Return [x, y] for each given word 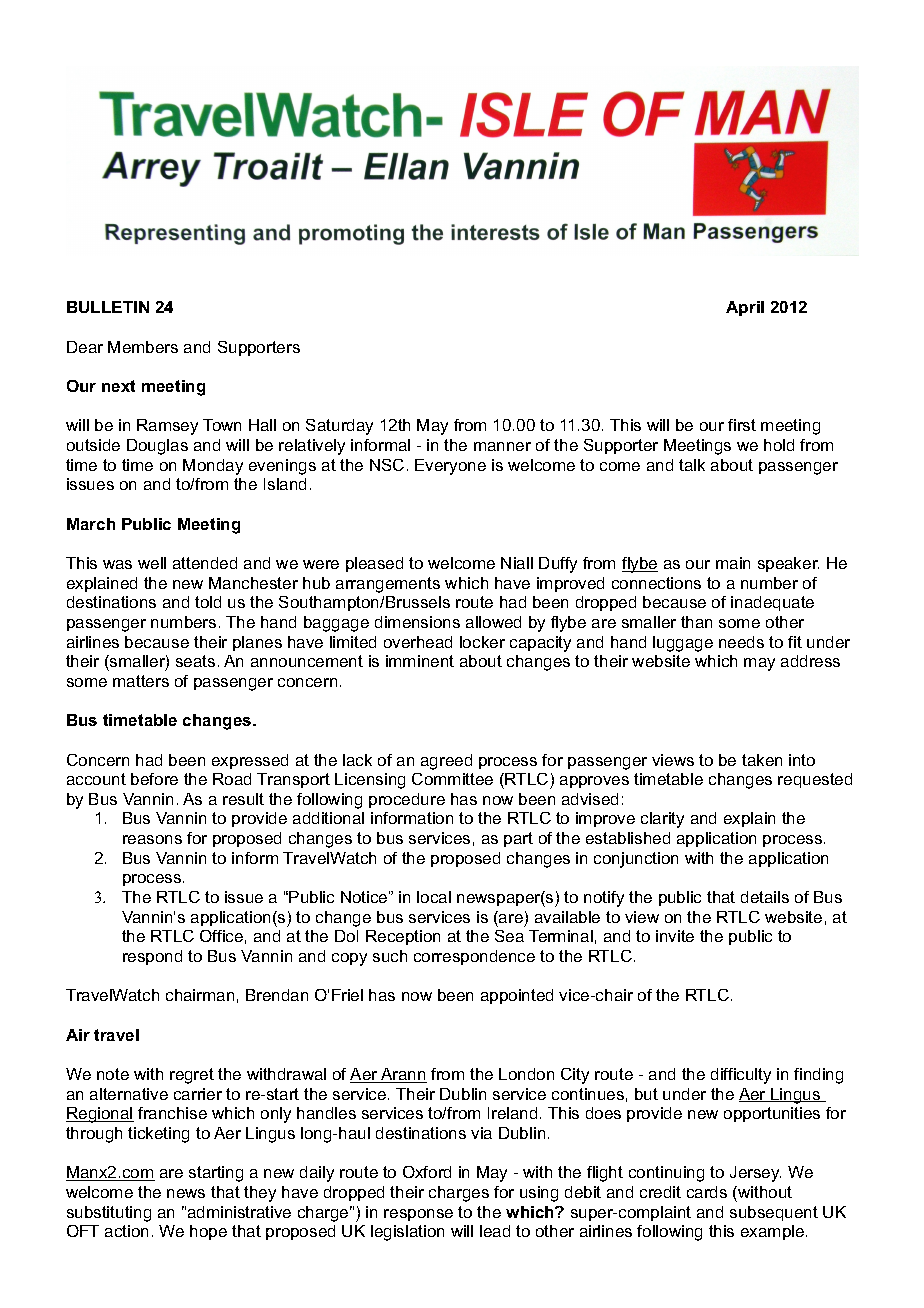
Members [143, 347]
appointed [517, 996]
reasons [152, 839]
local [434, 897]
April [745, 308]
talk [692, 465]
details [765, 897]
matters [141, 681]
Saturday [339, 427]
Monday [213, 467]
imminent [420, 661]
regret [192, 1076]
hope [208, 1232]
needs [741, 642]
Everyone [450, 467]
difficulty [741, 1076]
